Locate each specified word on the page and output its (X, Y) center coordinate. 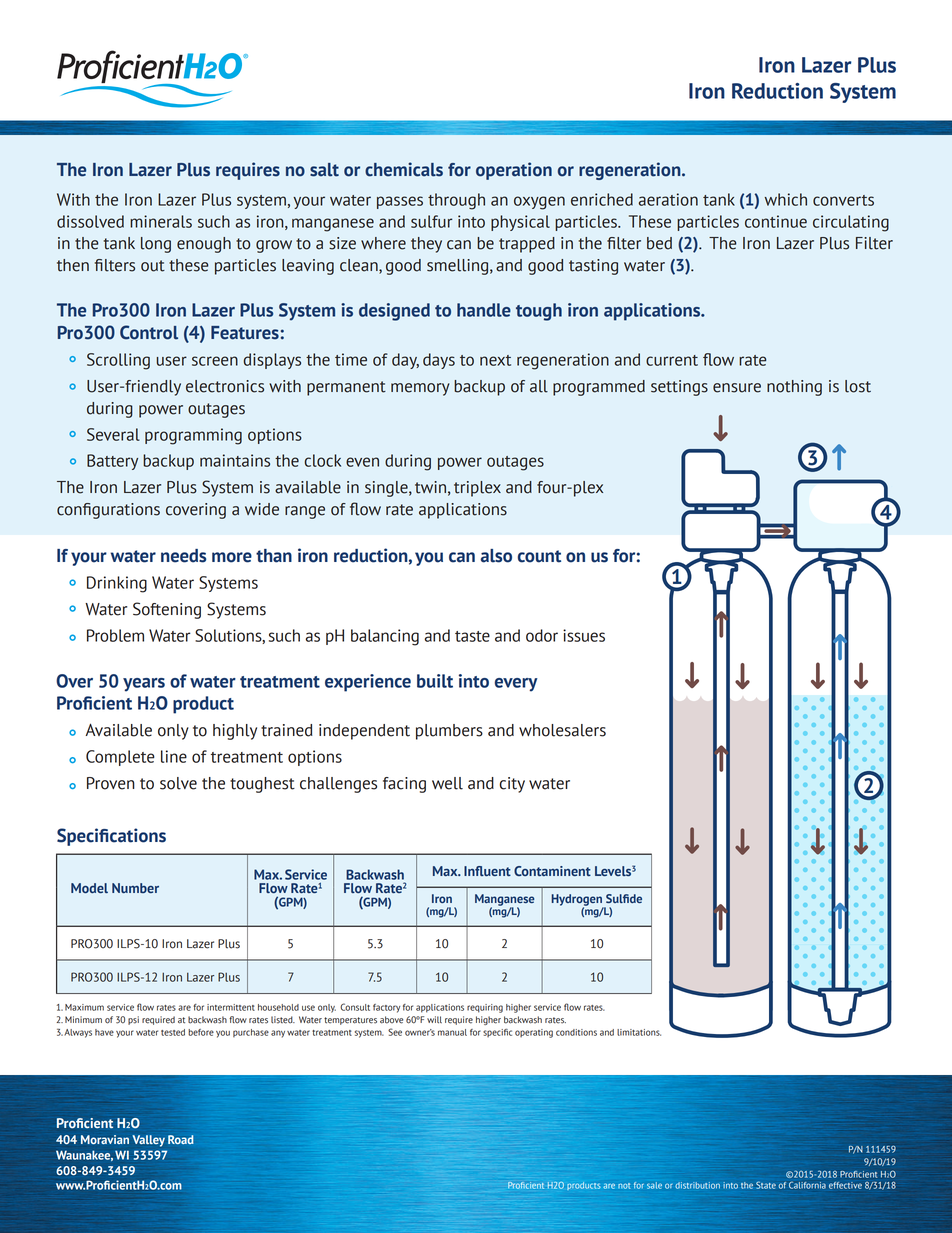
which (786, 199)
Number (135, 888)
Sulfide (624, 898)
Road (181, 1139)
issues (584, 635)
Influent (487, 871)
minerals (161, 221)
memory (420, 389)
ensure (737, 388)
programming (193, 436)
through (456, 201)
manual (452, 1032)
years (144, 685)
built (435, 681)
